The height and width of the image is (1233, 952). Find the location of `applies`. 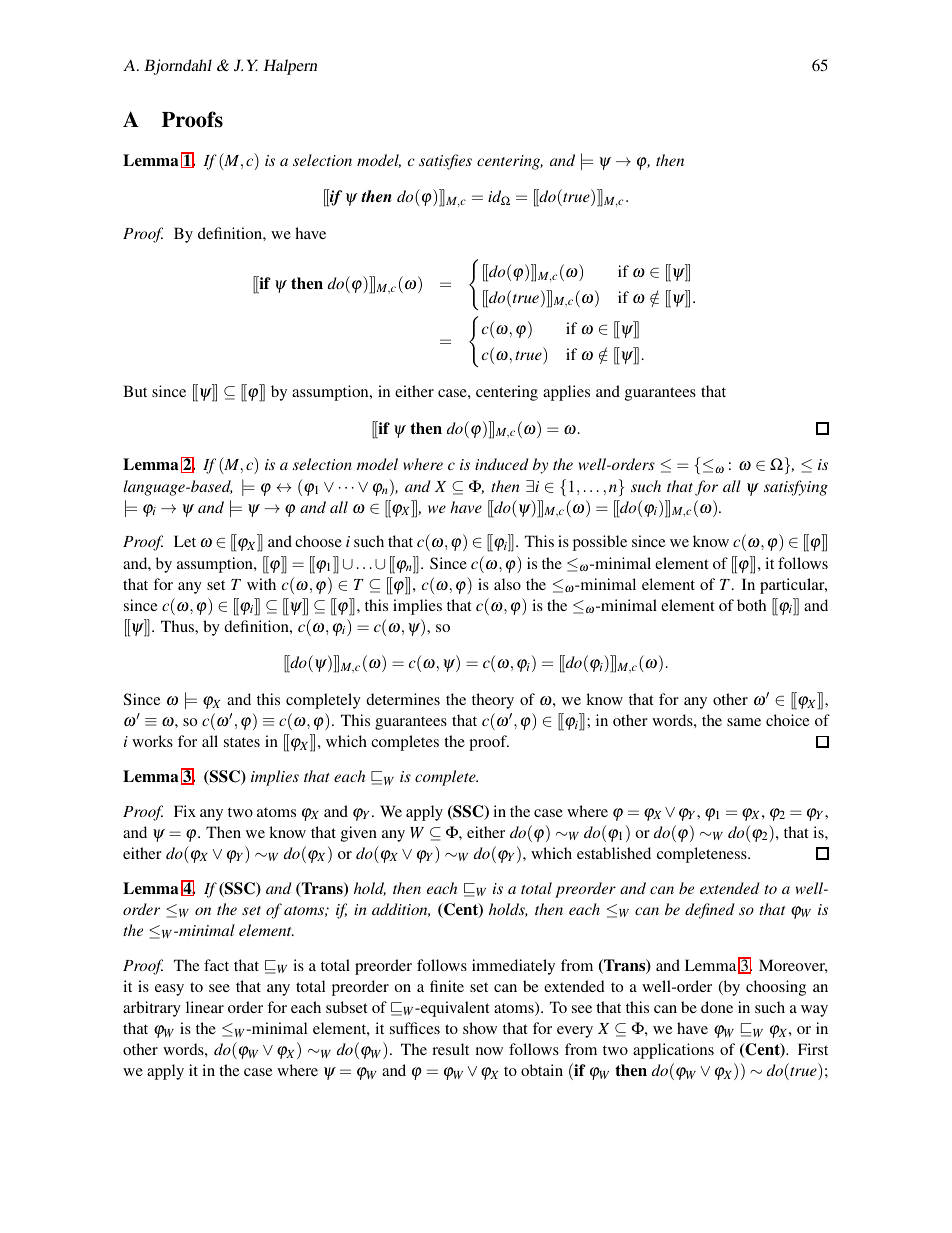

applies is located at coordinates (566, 393).
